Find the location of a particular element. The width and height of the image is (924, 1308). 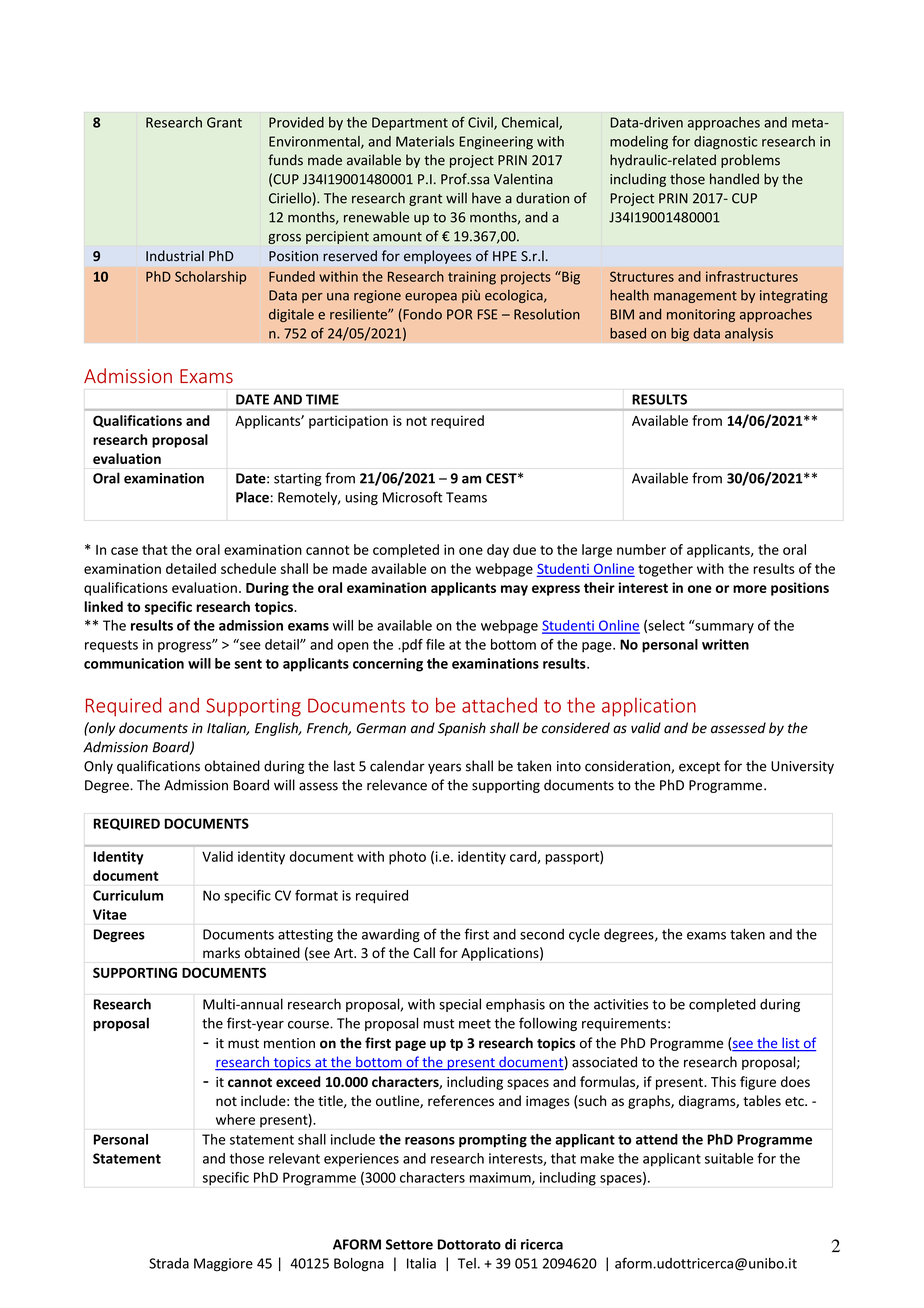

Place is located at coordinates (252, 497).
